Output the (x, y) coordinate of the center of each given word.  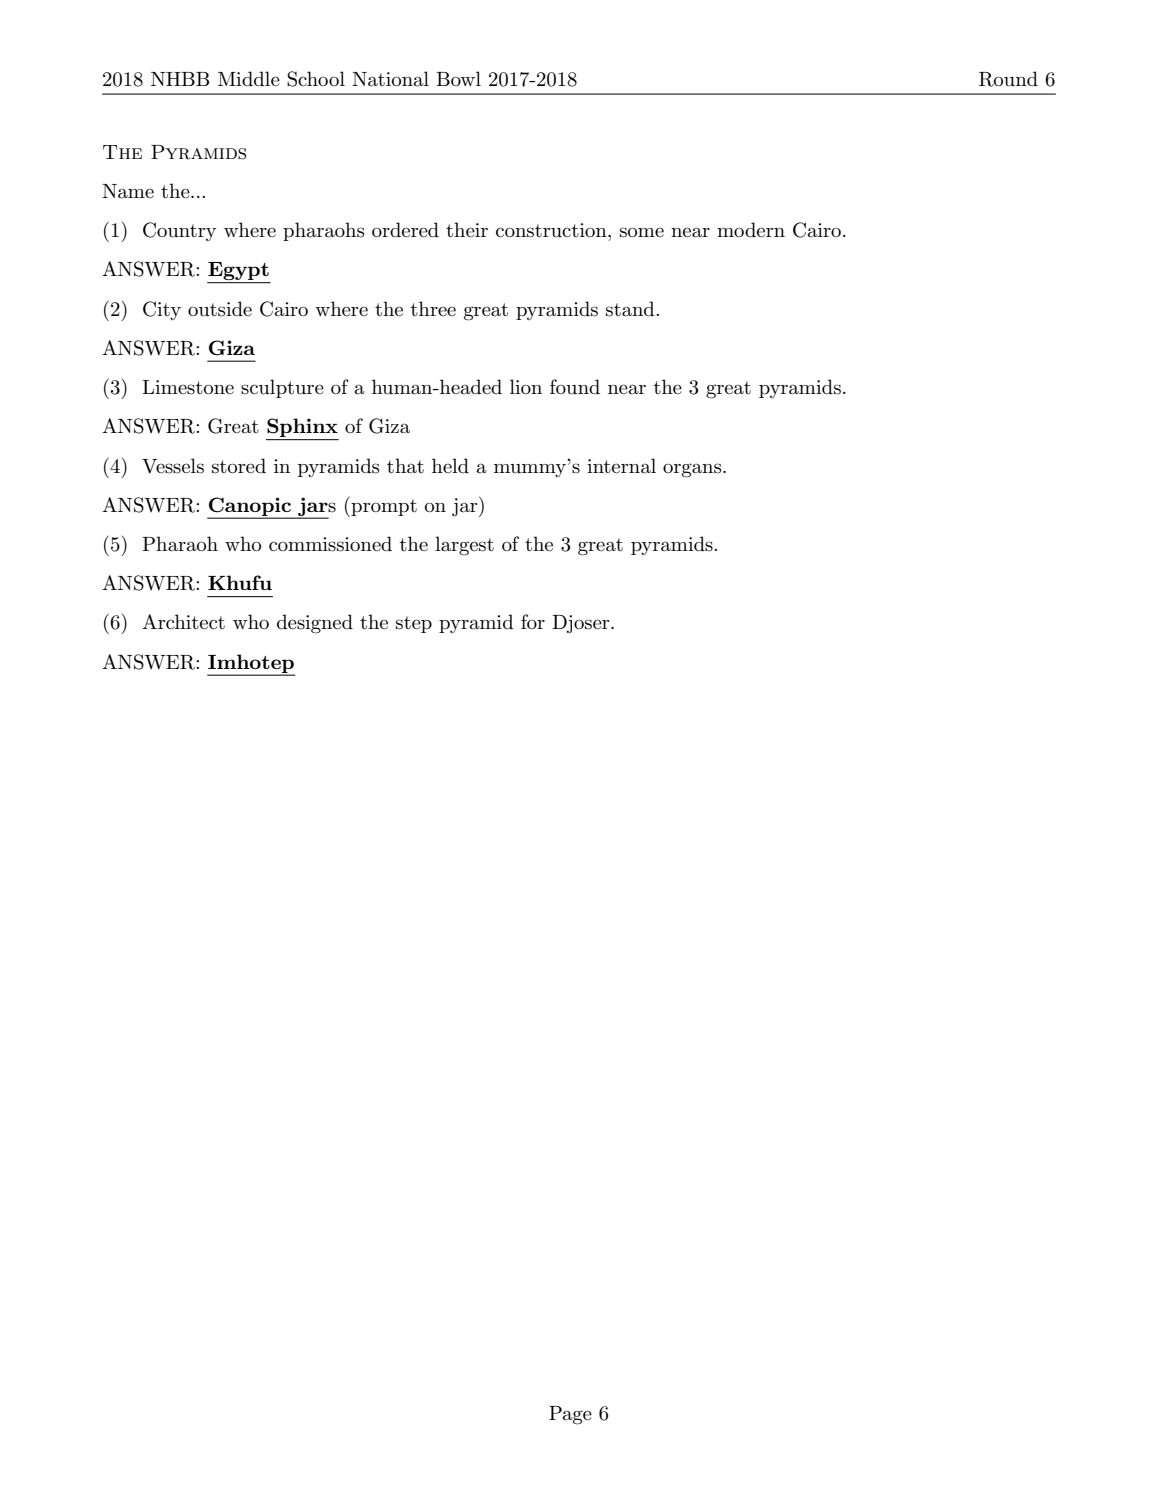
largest (464, 546)
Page (570, 1415)
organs (693, 470)
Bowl (458, 78)
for (533, 621)
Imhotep (251, 664)
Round (1008, 79)
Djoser (582, 624)
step (414, 624)
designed (315, 624)
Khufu (240, 582)
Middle (249, 79)
